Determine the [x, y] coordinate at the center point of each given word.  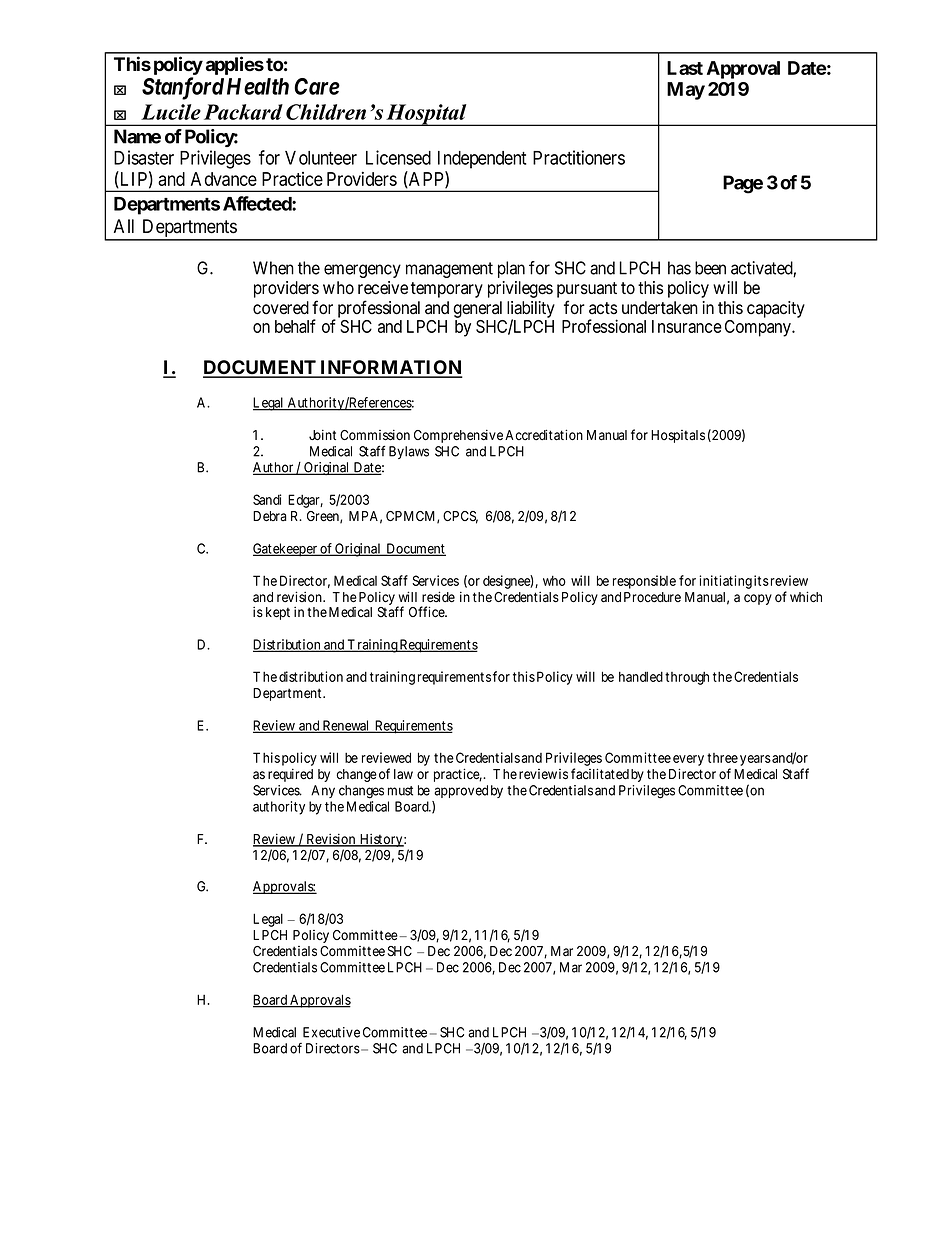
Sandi [267, 499]
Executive [331, 1032]
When [273, 268]
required [290, 775]
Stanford [183, 88]
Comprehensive [458, 436]
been [710, 268]
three [722, 758]
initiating [725, 582]
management [449, 270]
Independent [482, 160]
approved [461, 791]
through [687, 678]
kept [278, 613]
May [686, 91]
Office [427, 612]
